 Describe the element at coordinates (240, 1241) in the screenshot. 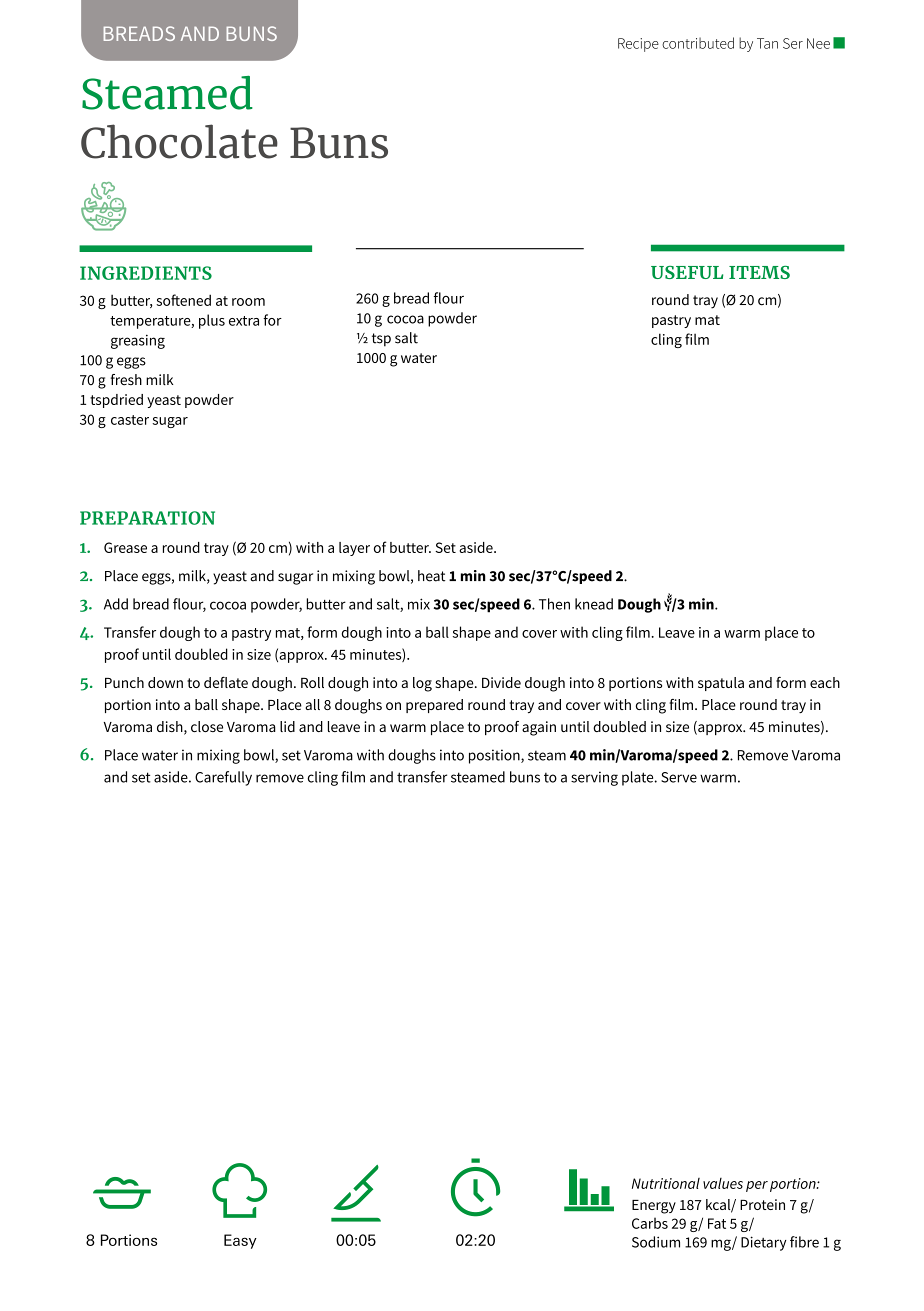

I see `Easy` at that location.
